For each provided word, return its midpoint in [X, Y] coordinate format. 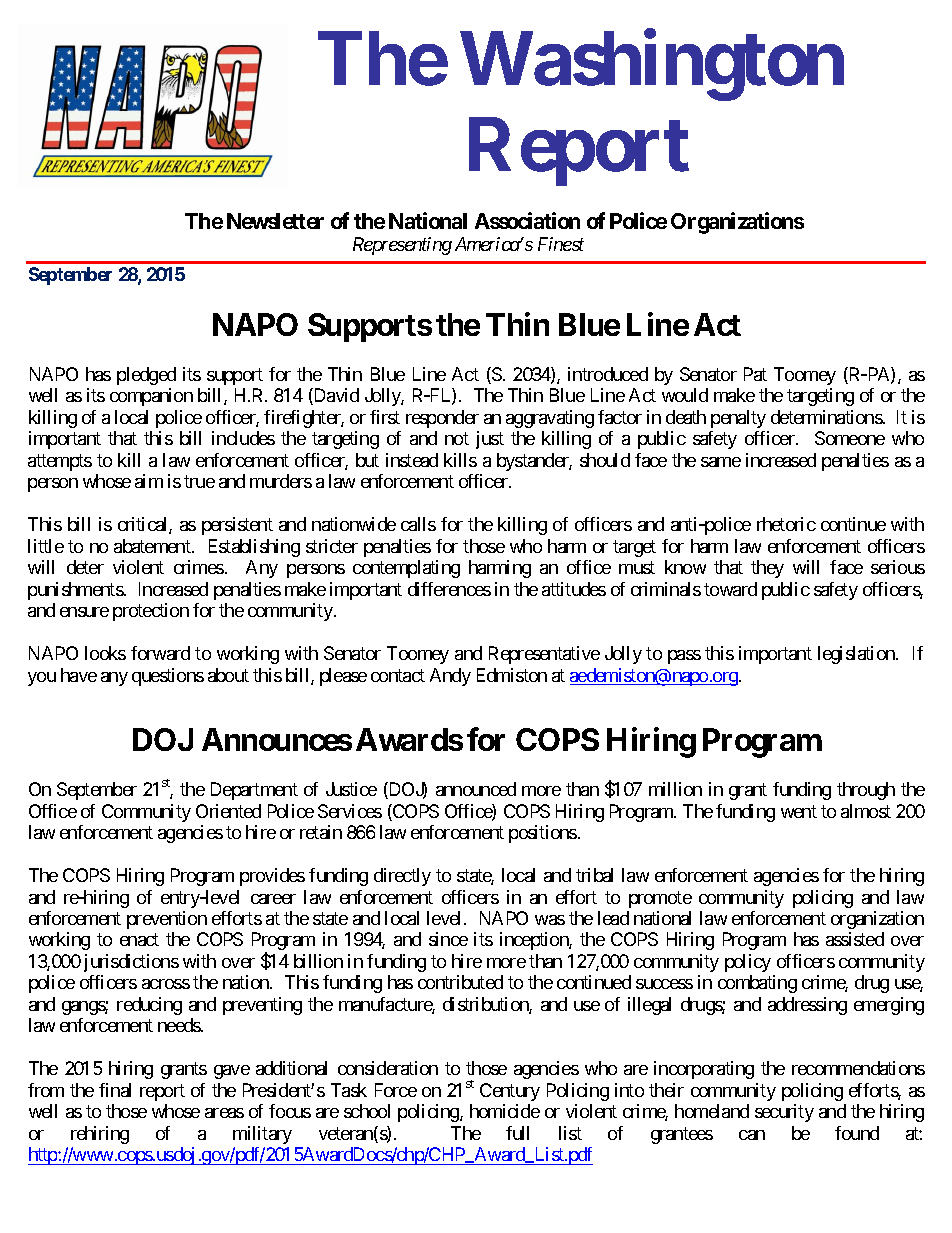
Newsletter [275, 221]
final [115, 1090]
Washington [652, 66]
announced [476, 789]
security [784, 1113]
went [799, 811]
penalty [738, 419]
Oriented [228, 811]
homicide [505, 1111]
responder [442, 419]
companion [151, 397]
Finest [561, 244]
